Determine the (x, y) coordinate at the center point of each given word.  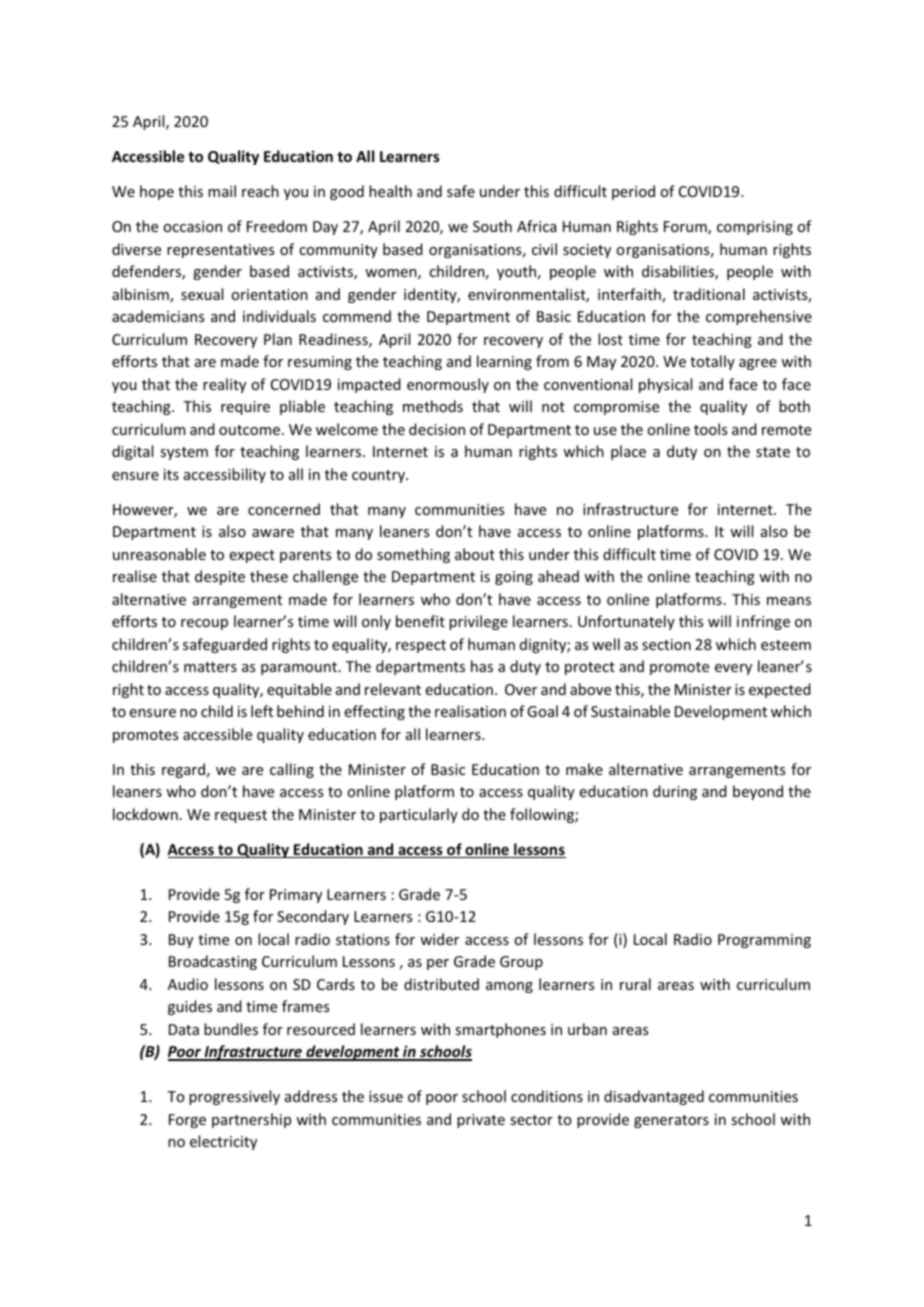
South (492, 226)
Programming (764, 941)
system (184, 453)
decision (437, 429)
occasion (192, 226)
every (733, 669)
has (482, 666)
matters (210, 667)
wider (439, 939)
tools (710, 429)
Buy (181, 941)
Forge (187, 1121)
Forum (686, 228)
